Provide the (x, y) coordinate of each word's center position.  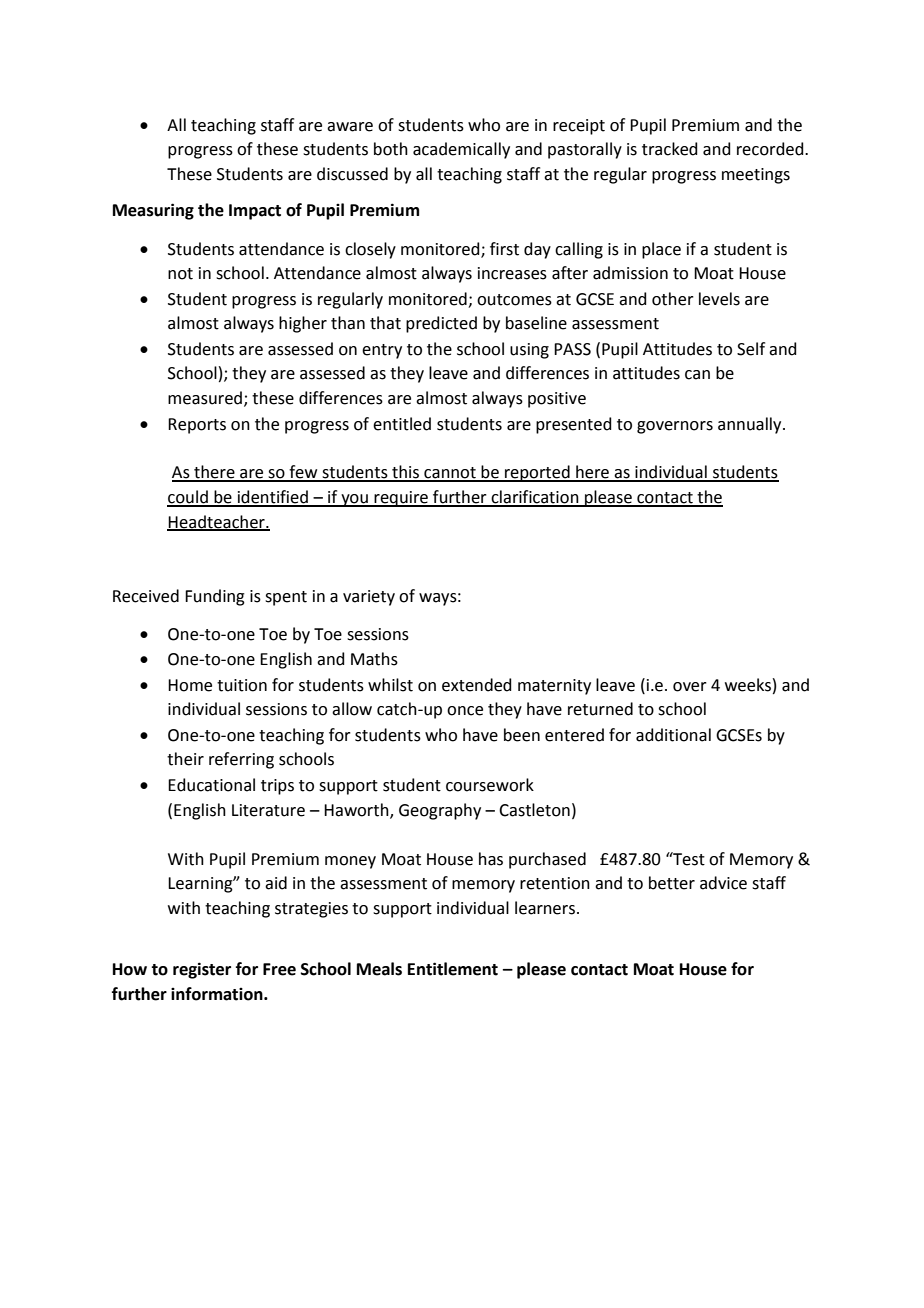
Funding (215, 597)
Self (751, 349)
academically (461, 150)
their (185, 759)
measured (205, 398)
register (202, 970)
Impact (255, 212)
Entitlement (453, 969)
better (672, 883)
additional (673, 735)
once (465, 711)
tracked (670, 149)
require (401, 499)
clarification (535, 498)
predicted (441, 324)
